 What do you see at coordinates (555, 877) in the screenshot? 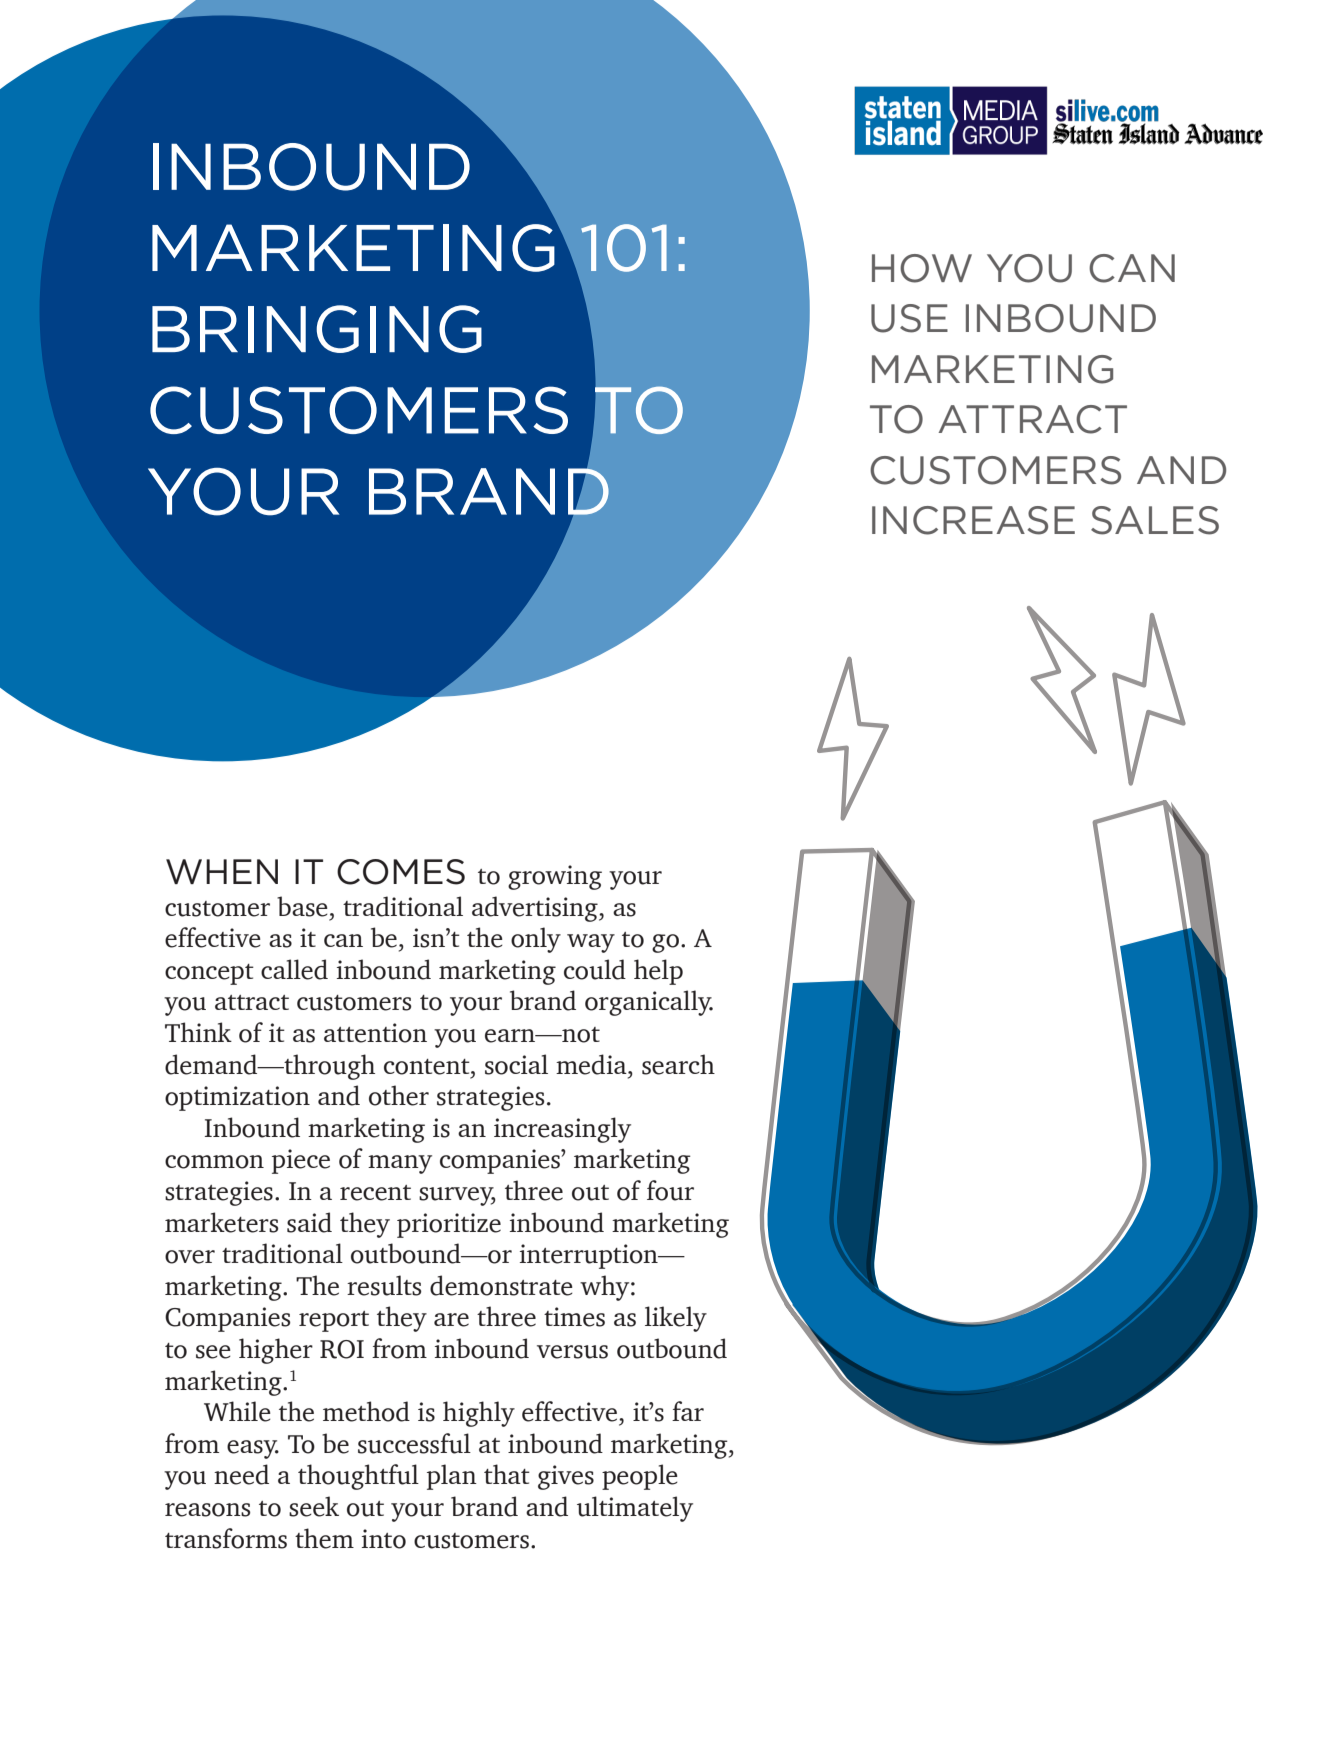
I see `growing` at bounding box center [555, 877].
